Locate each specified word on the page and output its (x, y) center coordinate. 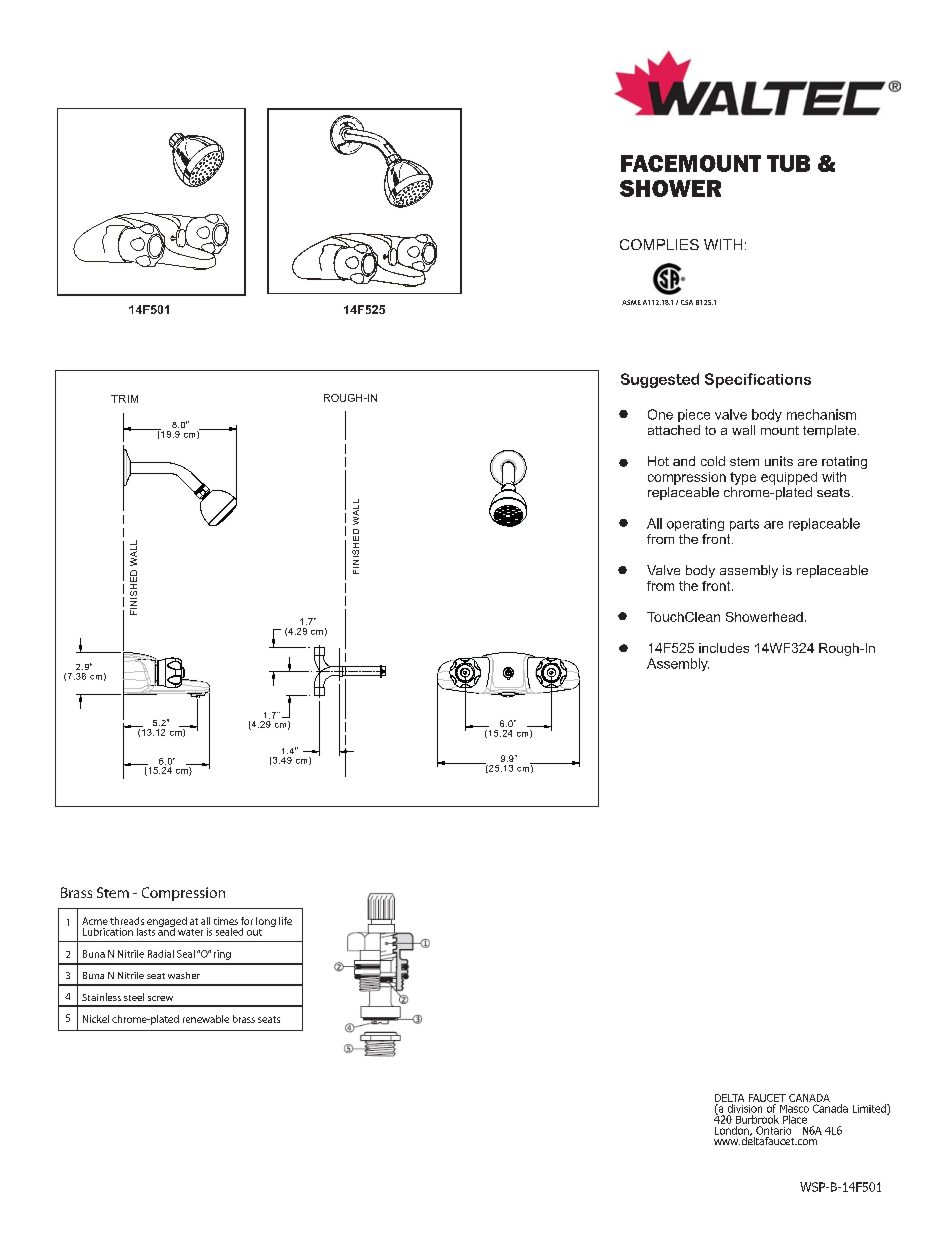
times (226, 921)
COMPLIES (659, 244)
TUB (788, 163)
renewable (206, 1019)
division (745, 1108)
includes (724, 648)
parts (744, 525)
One (660, 414)
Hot (658, 461)
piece (694, 415)
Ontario (773, 1130)
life (285, 921)
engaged (167, 923)
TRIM (124, 399)
